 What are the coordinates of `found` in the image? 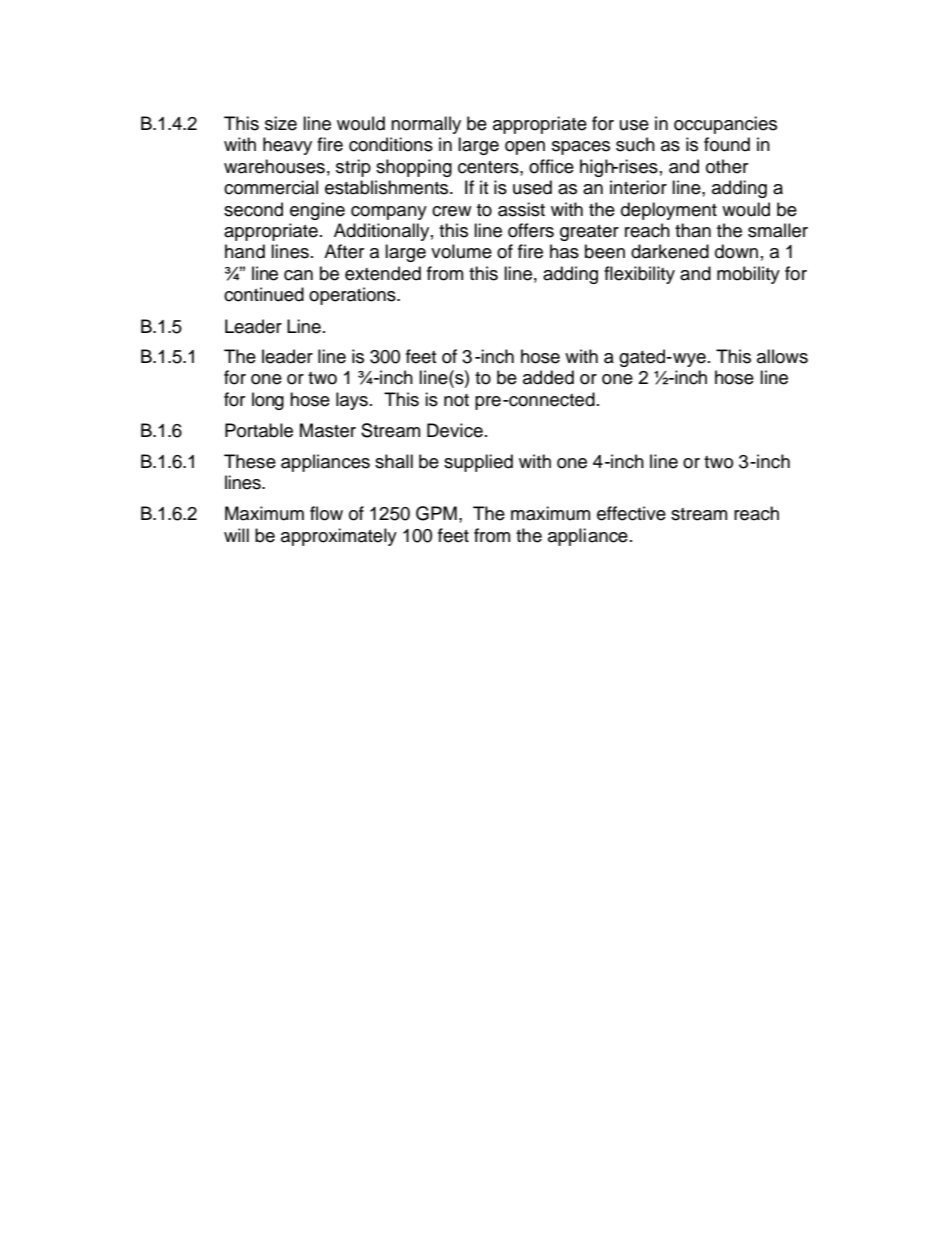 It's located at (727, 144).
